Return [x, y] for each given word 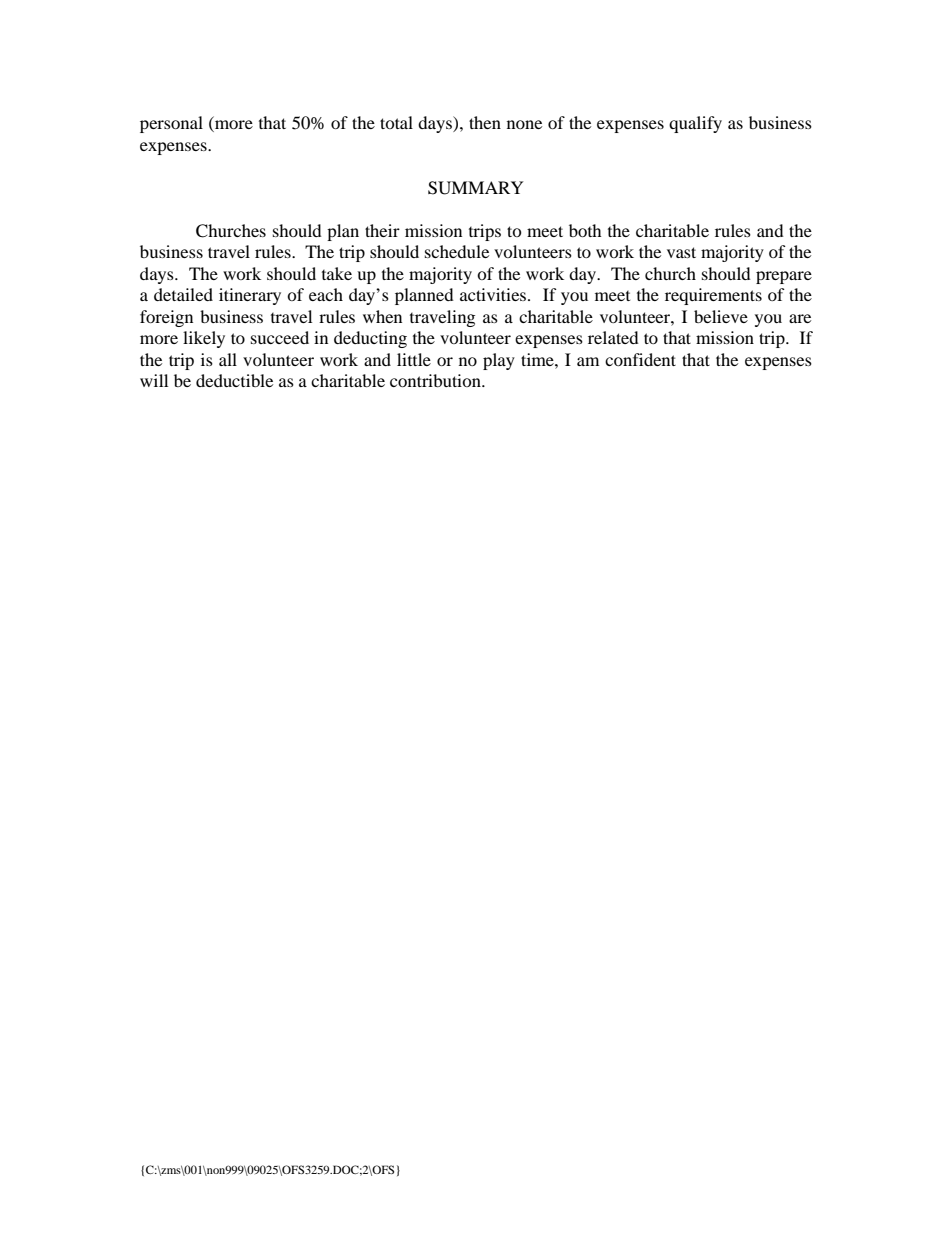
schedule [457, 251]
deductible [234, 380]
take [337, 273]
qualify [695, 124]
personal [171, 124]
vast [681, 252]
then [485, 122]
